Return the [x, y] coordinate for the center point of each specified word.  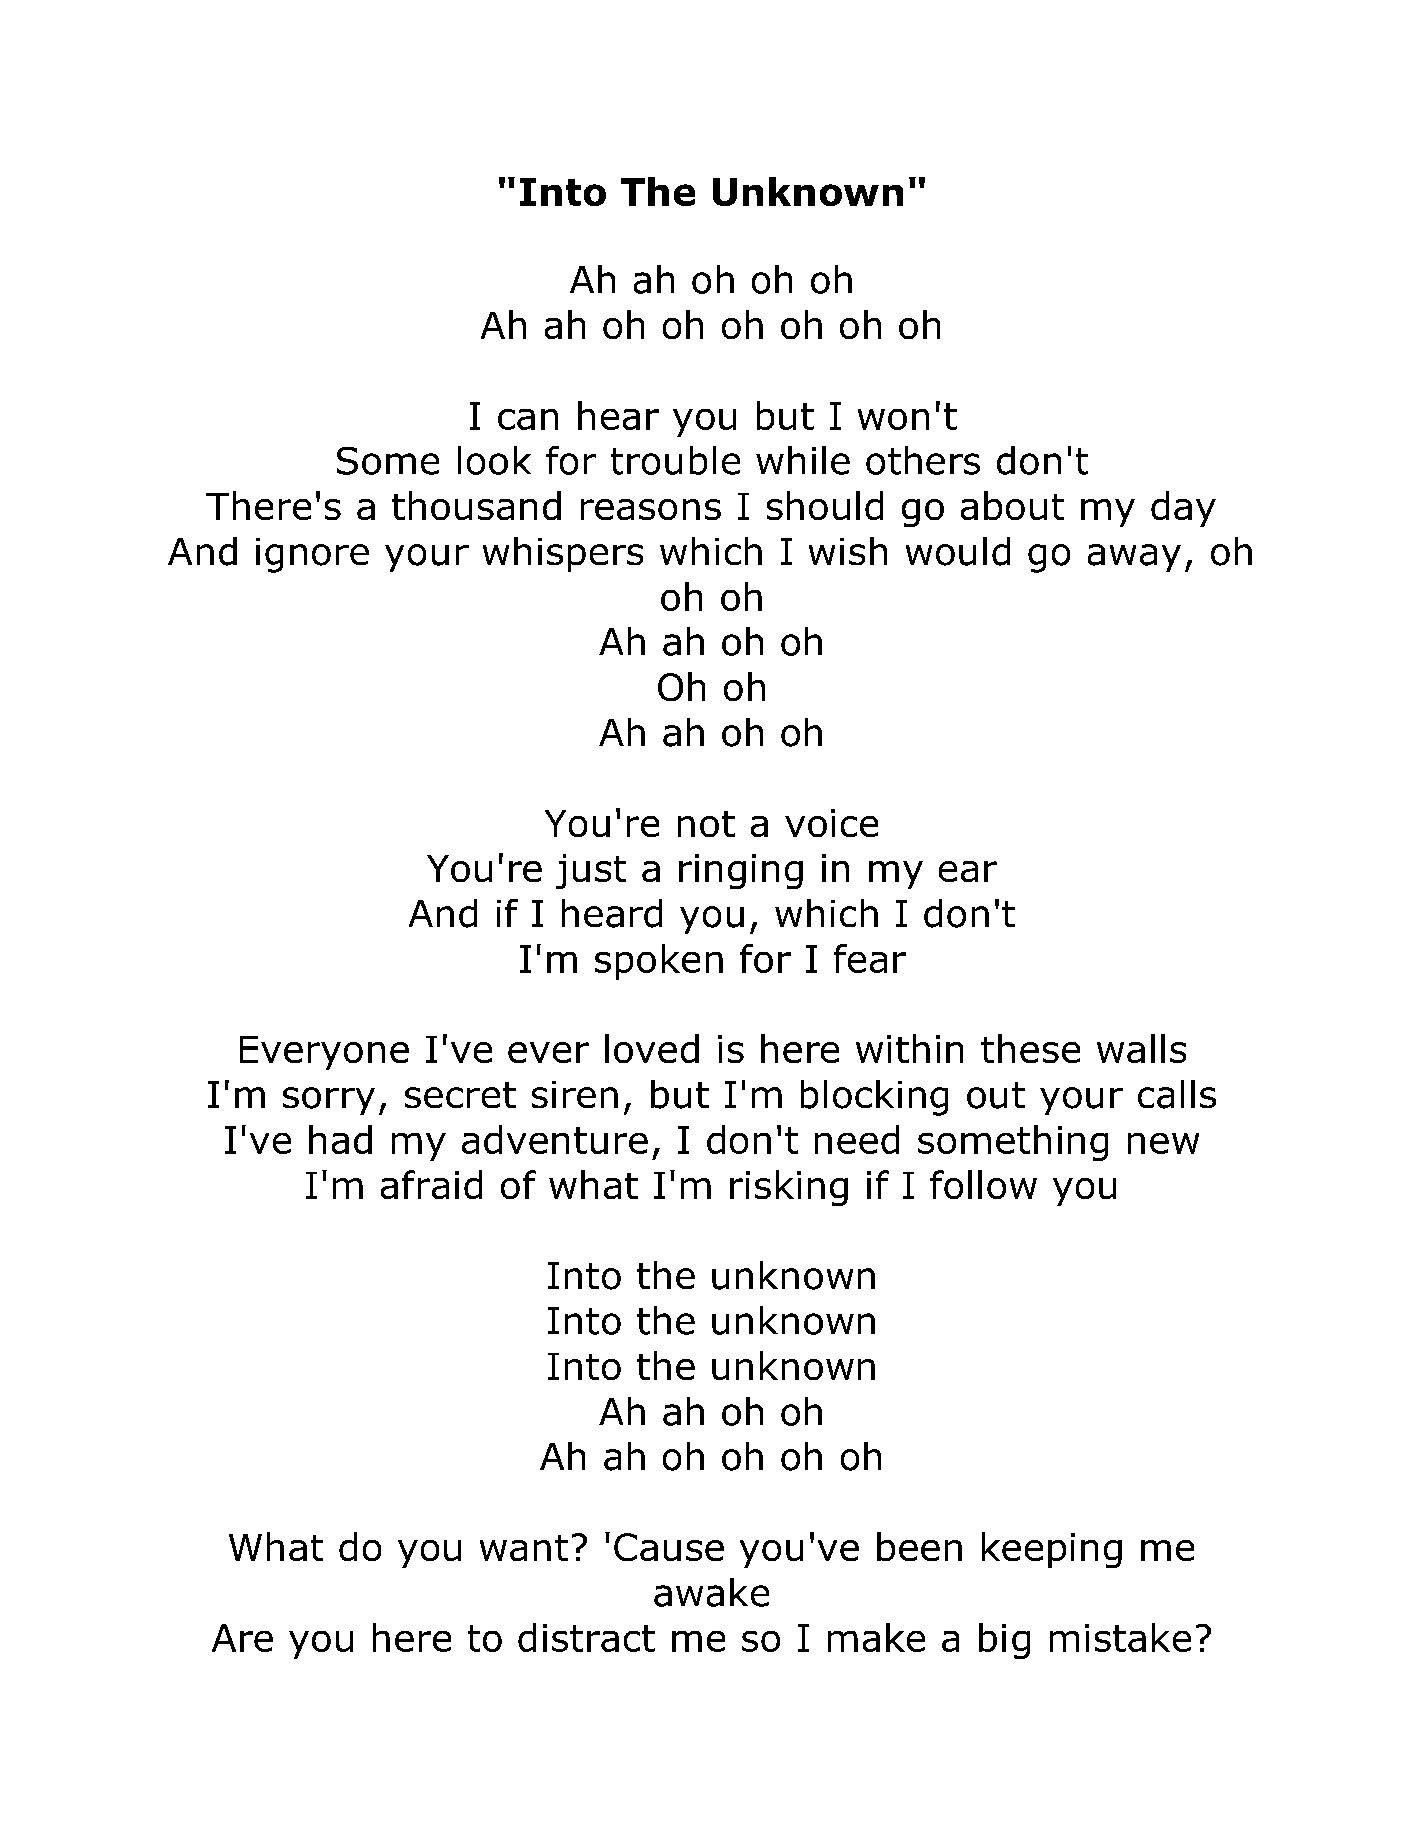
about [1012, 505]
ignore [312, 555]
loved [652, 1048]
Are [242, 1638]
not [706, 824]
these [1030, 1048]
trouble [675, 460]
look [494, 460]
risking [789, 1188]
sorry [329, 1101]
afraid [431, 1184]
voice [831, 823]
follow [983, 1184]
